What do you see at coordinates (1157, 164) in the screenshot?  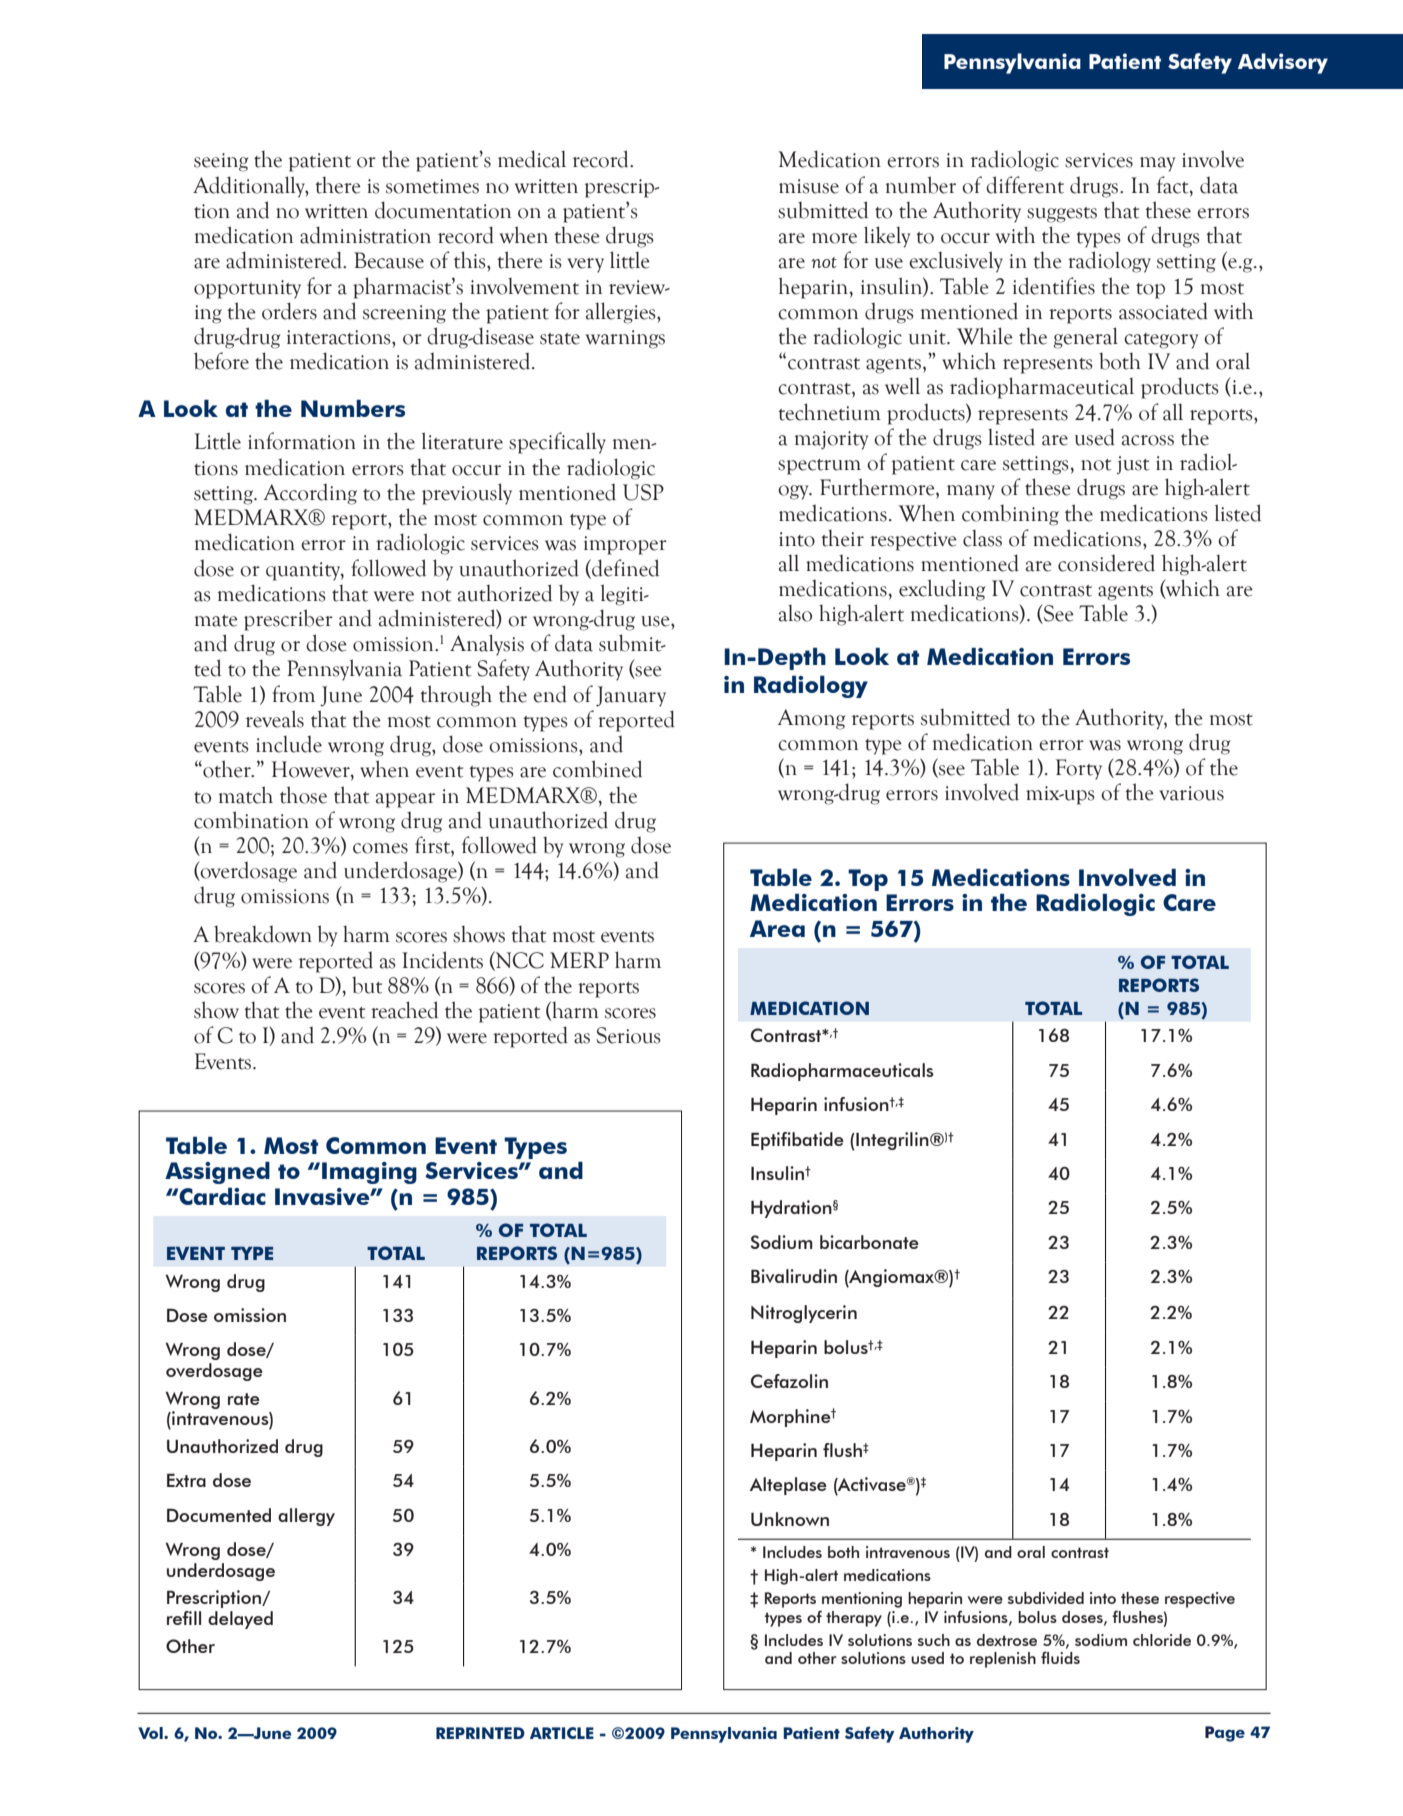 I see `may` at bounding box center [1157, 164].
